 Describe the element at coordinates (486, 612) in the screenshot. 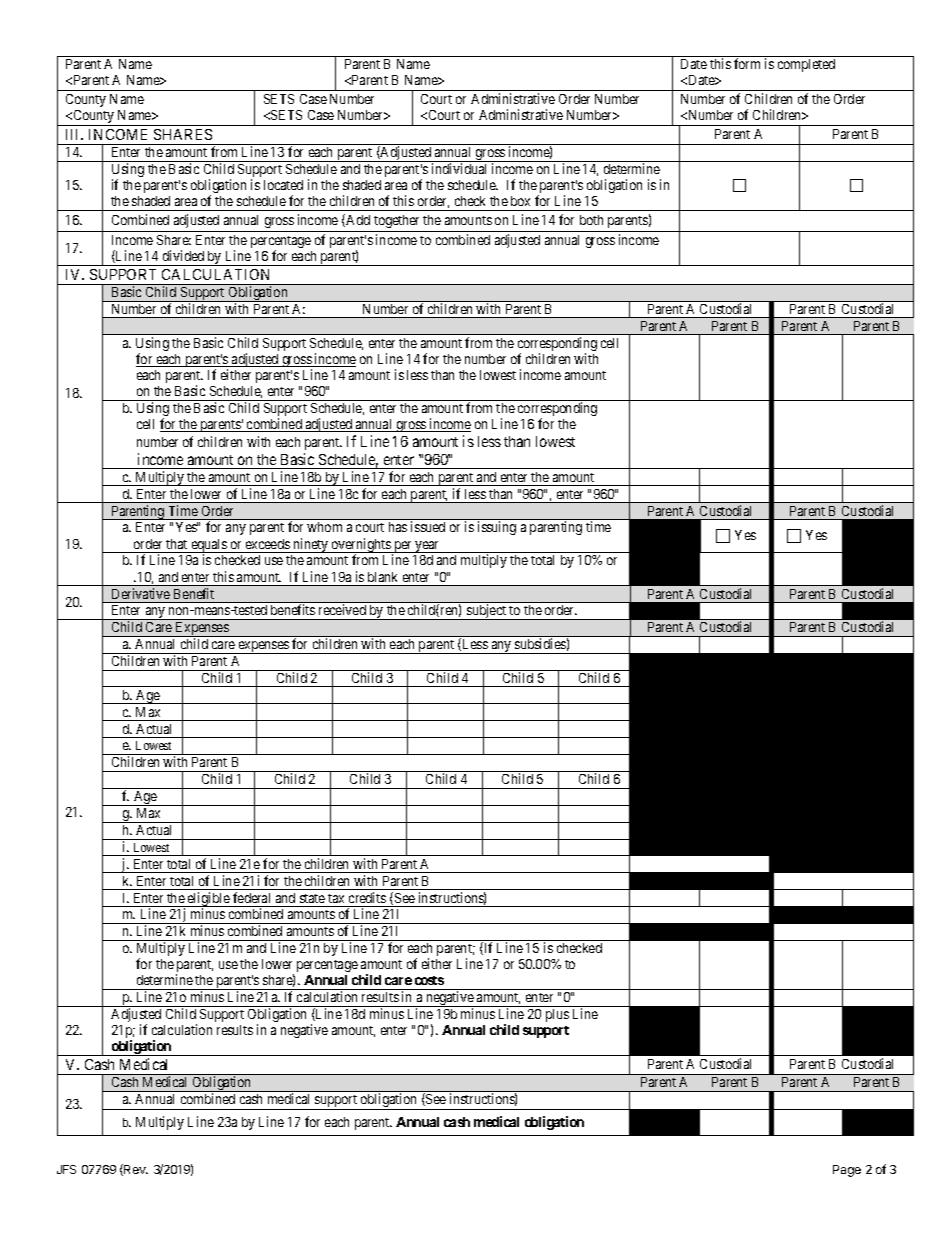

I see `subject` at that location.
